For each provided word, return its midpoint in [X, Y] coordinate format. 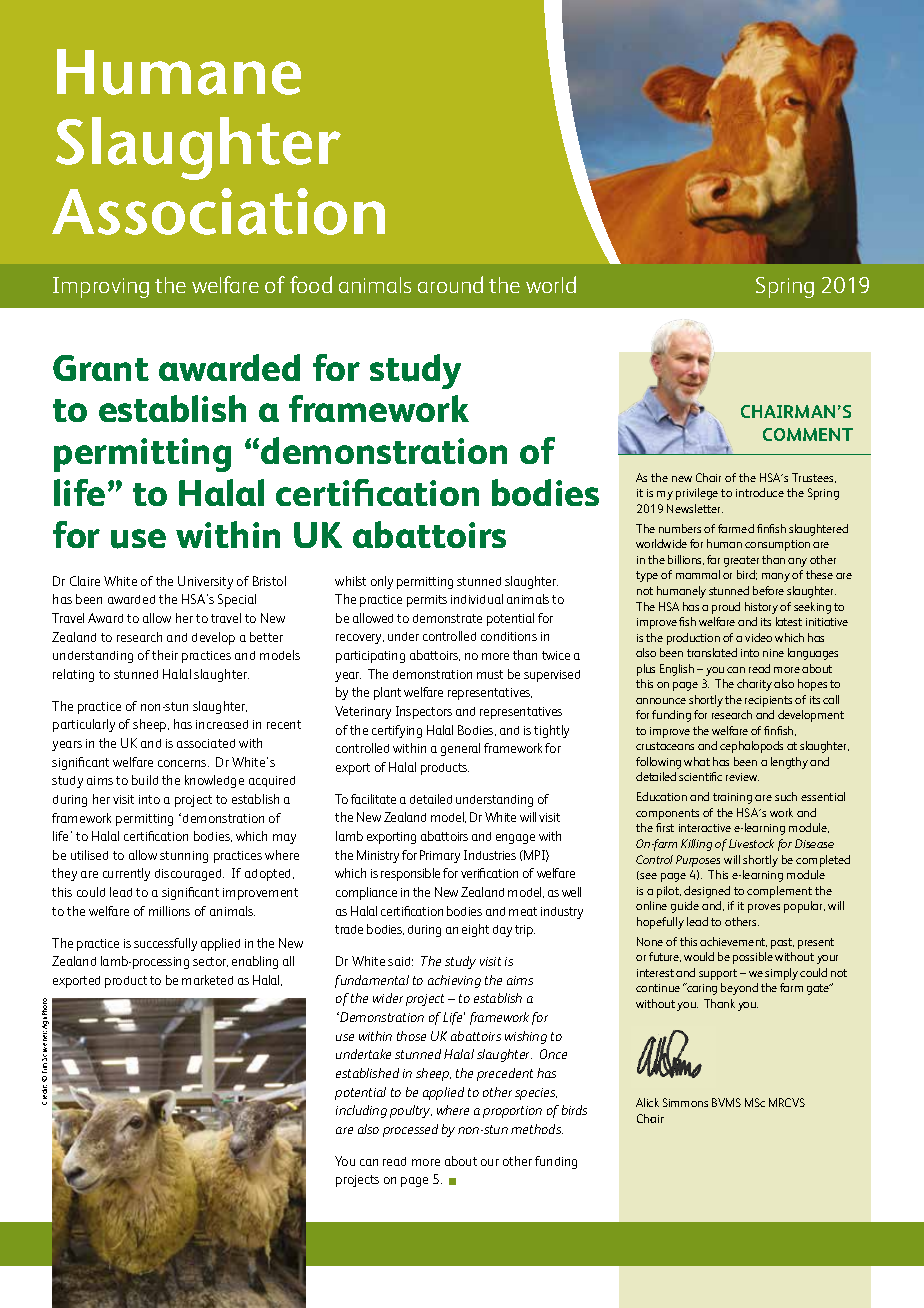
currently [126, 874]
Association [218, 211]
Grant [101, 368]
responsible [410, 874]
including [361, 1111]
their [165, 655]
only [382, 582]
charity [754, 685]
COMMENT [808, 434]
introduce [760, 492]
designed [707, 892]
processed [410, 1130]
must [490, 674]
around [450, 284]
